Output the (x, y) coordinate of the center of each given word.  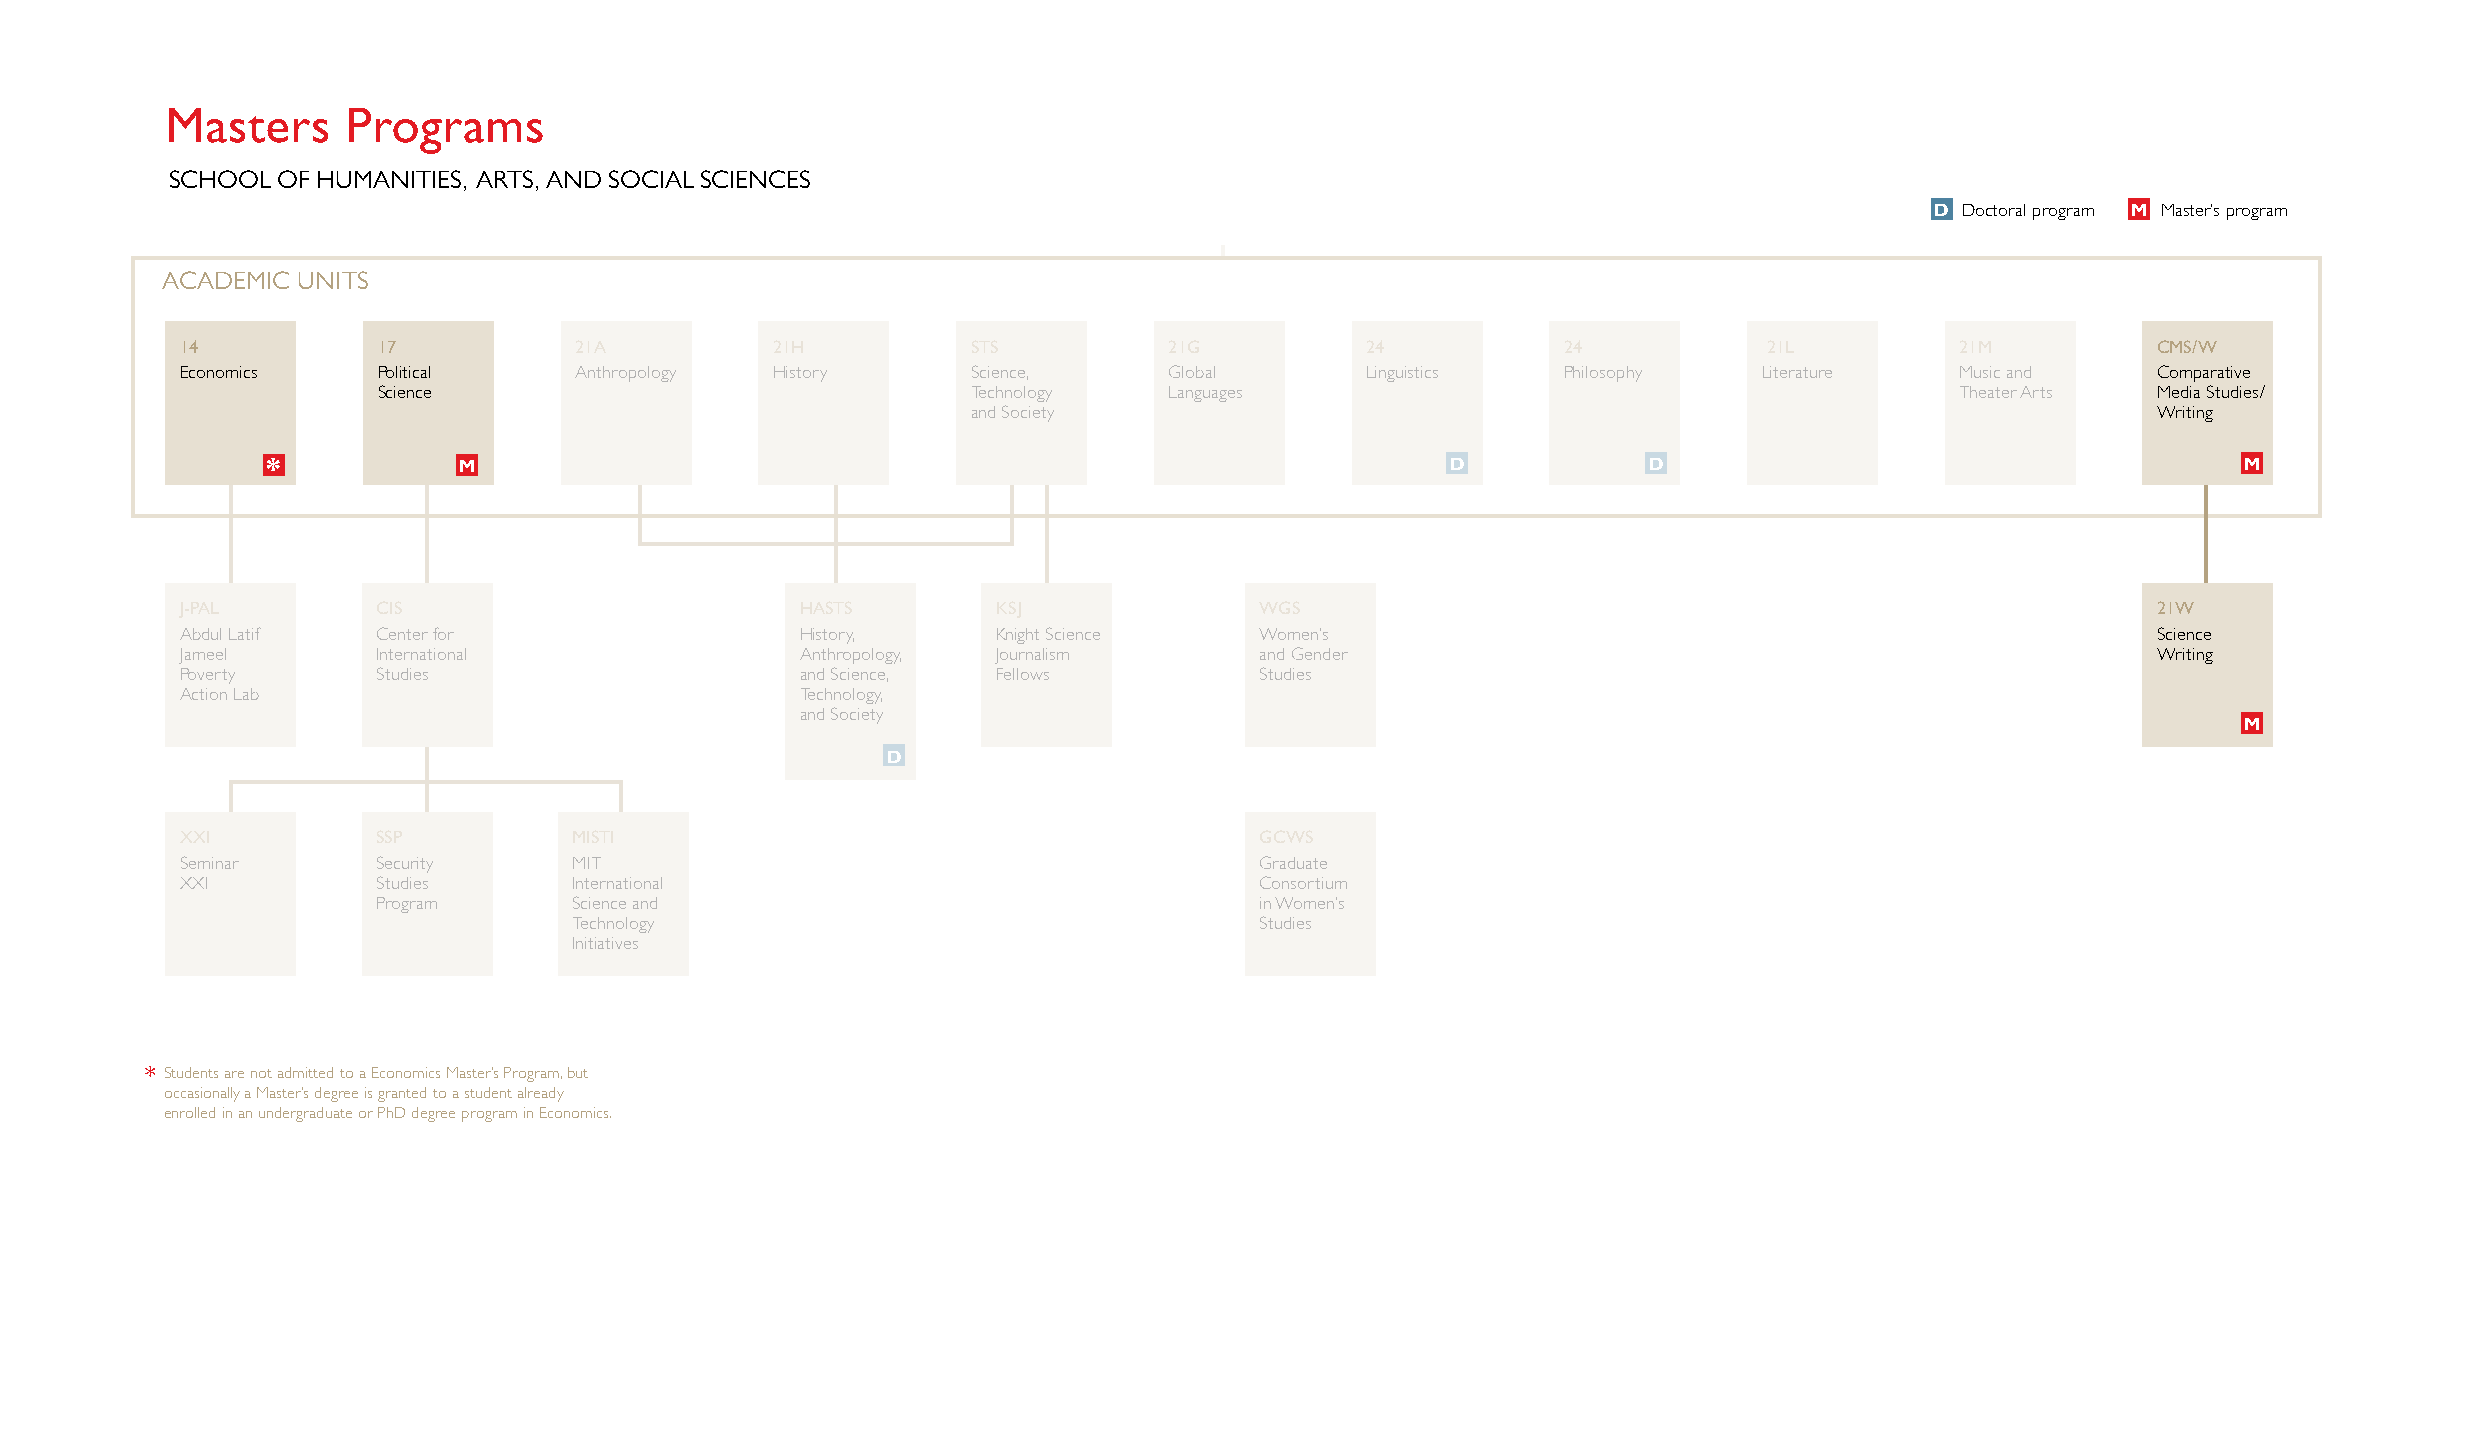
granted (402, 1094)
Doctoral (1994, 210)
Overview (270, 125)
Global (1192, 371)
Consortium (1303, 882)
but (578, 1072)
